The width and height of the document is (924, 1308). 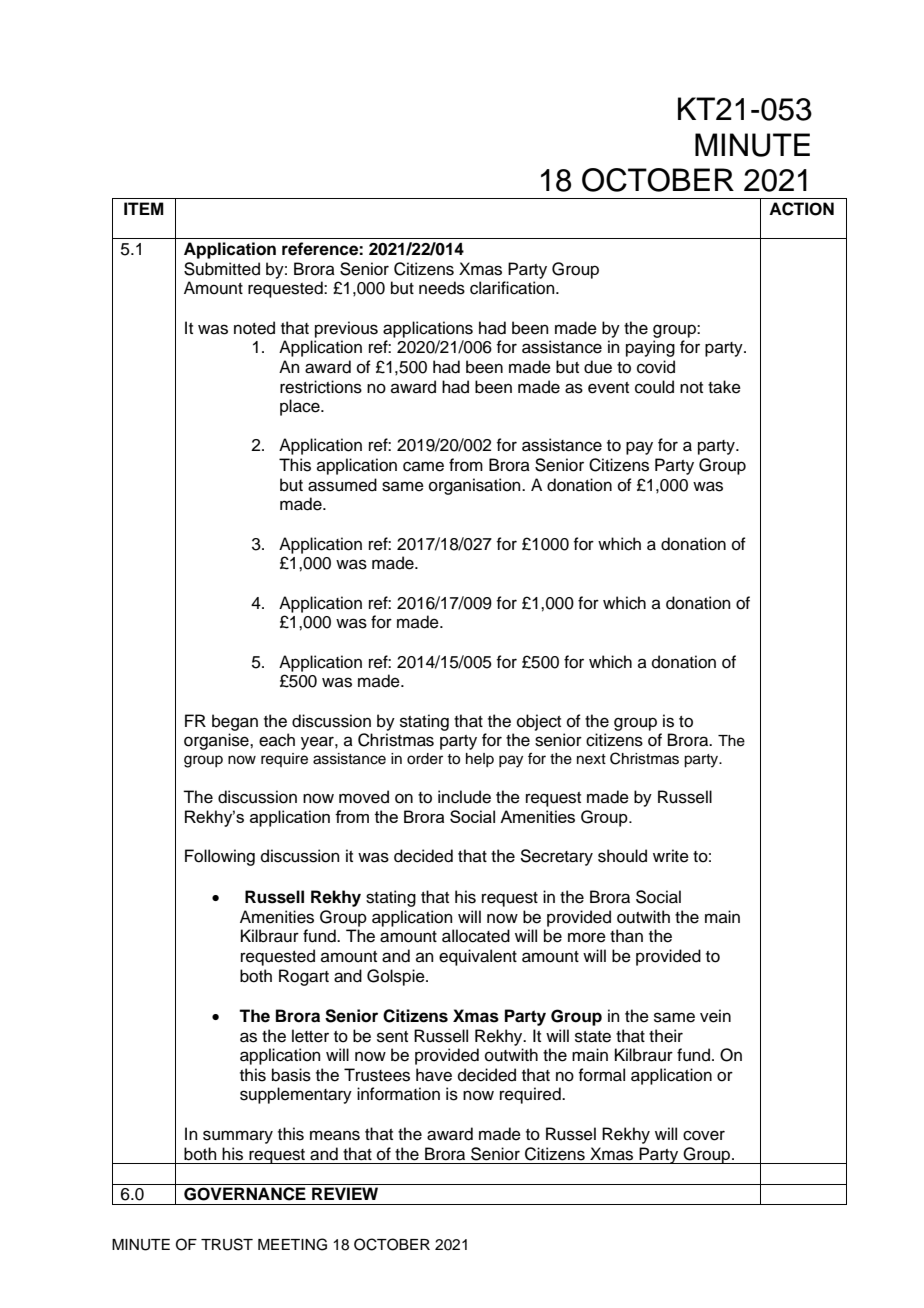 I want to click on needs, so click(x=442, y=288).
